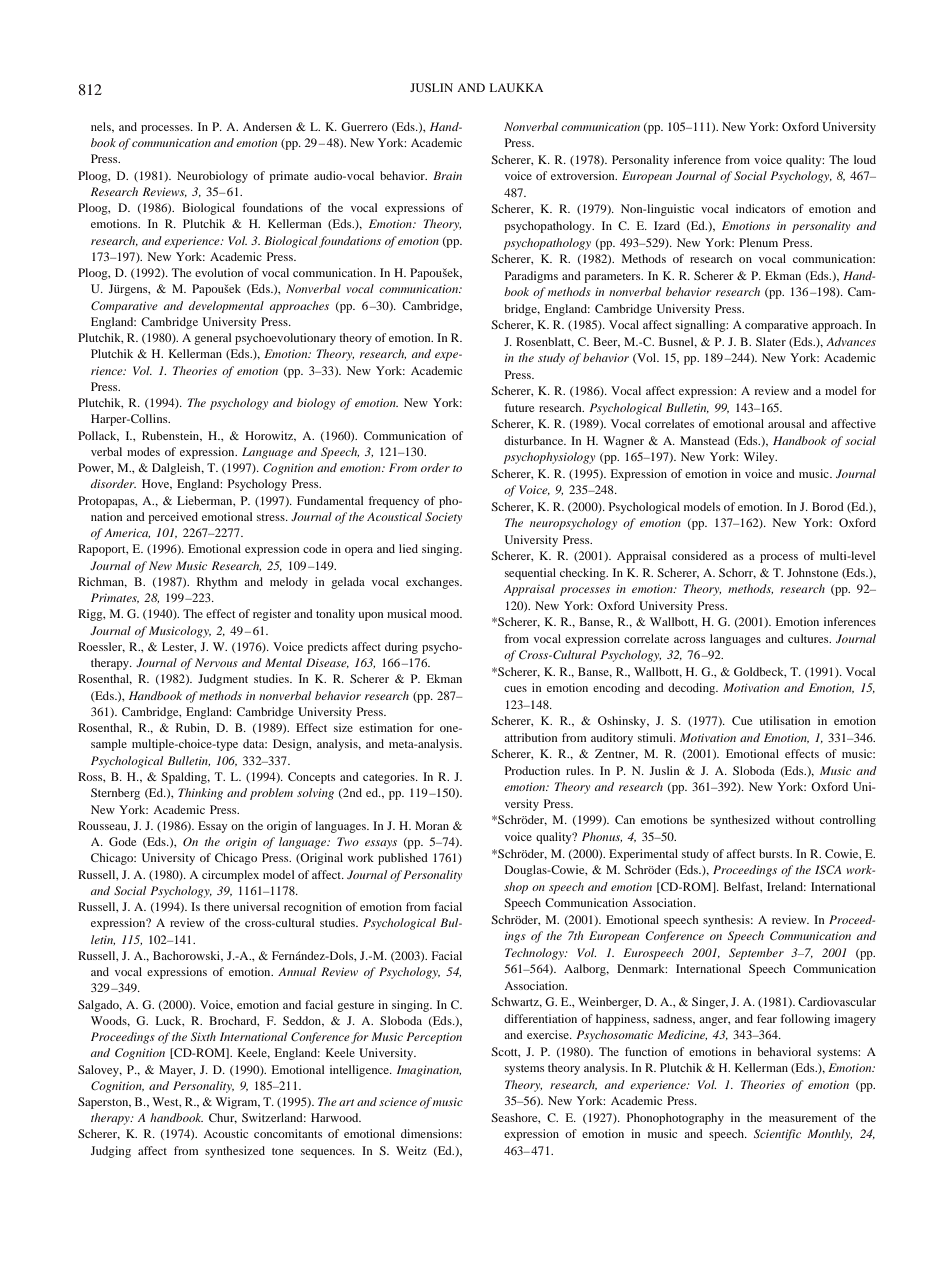  Describe the element at coordinates (111, 1152) in the screenshot. I see `Judging` at that location.
